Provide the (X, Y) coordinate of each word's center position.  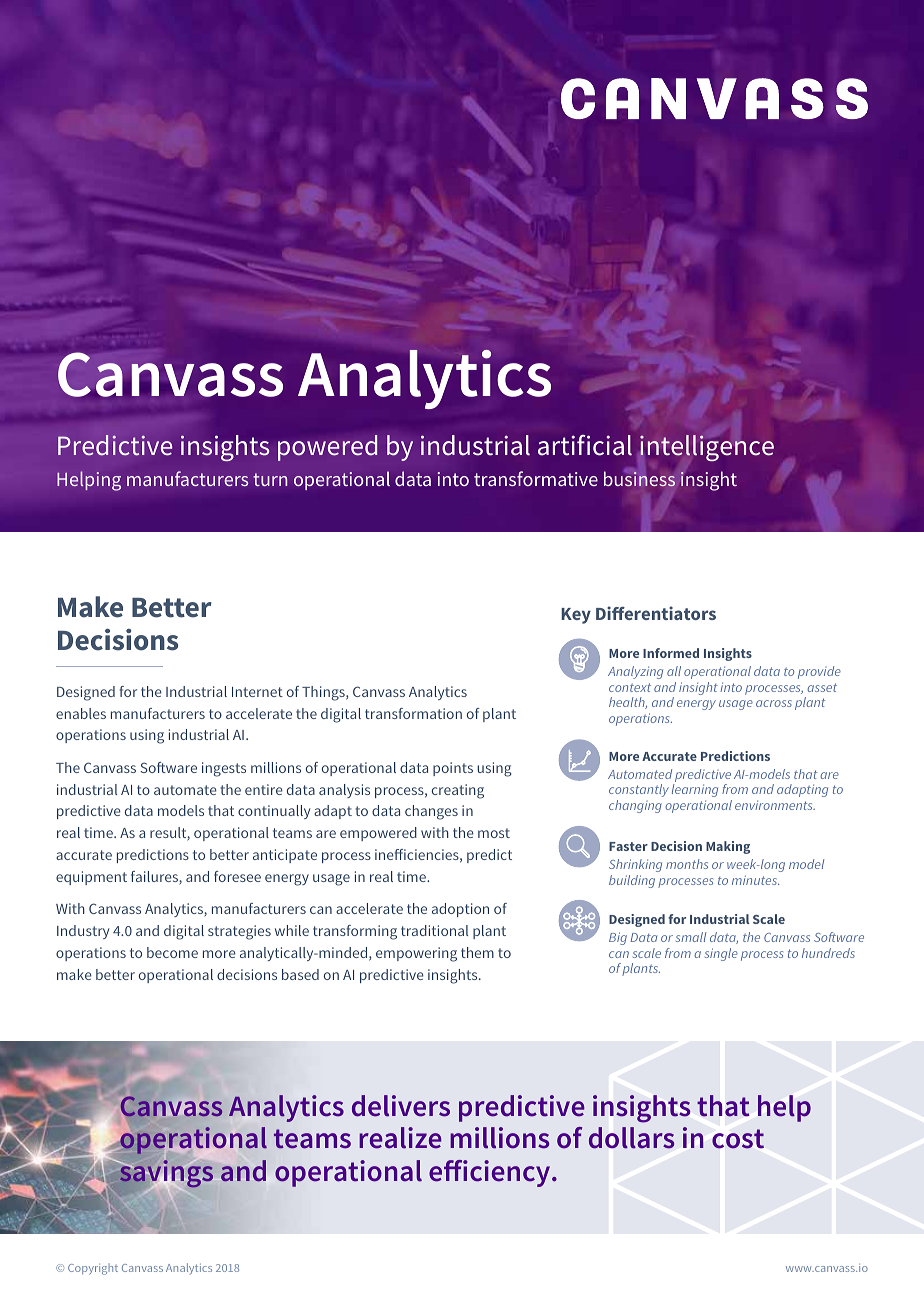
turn (270, 479)
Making (728, 847)
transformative (536, 478)
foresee (237, 876)
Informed (671, 653)
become (172, 952)
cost (738, 1139)
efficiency (491, 1173)
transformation (413, 713)
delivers (401, 1106)
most (494, 833)
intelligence (707, 448)
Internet (257, 692)
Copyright (93, 1269)
